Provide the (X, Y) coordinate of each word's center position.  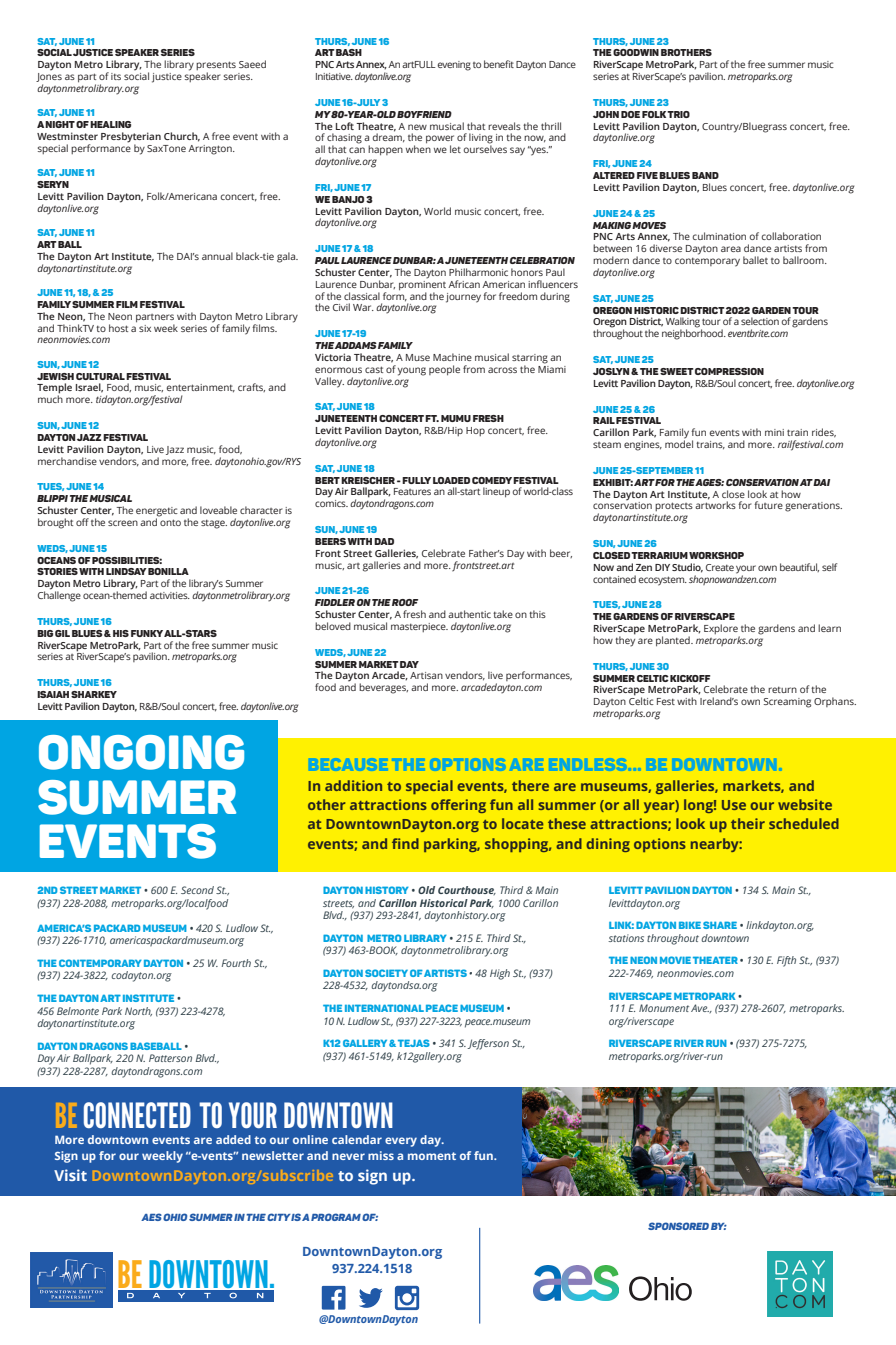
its (116, 76)
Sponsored (678, 1226)
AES (151, 1217)
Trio (678, 114)
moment (432, 1156)
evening (454, 66)
